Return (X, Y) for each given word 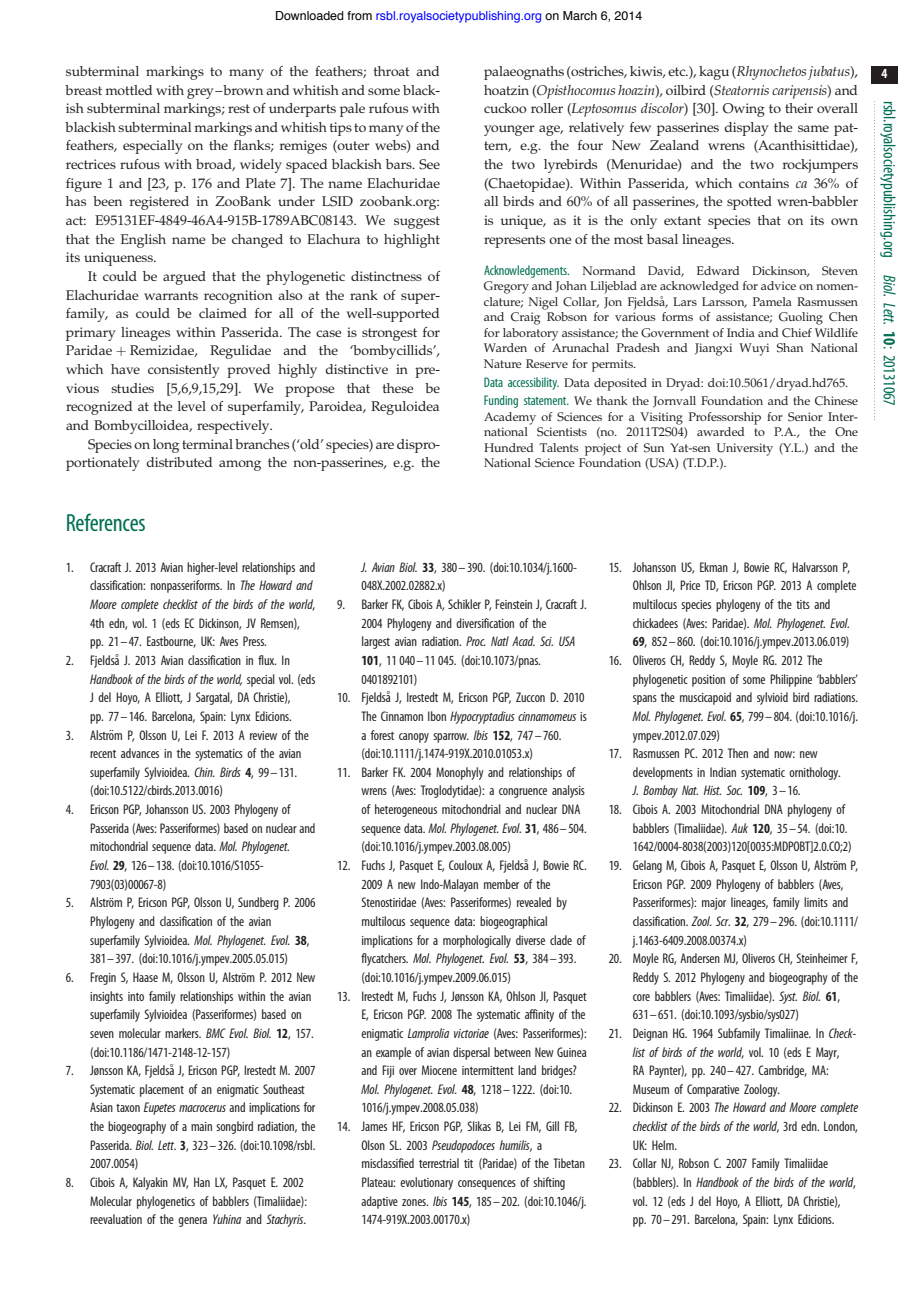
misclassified (388, 1163)
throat (391, 71)
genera (192, 1222)
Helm (664, 1145)
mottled (128, 90)
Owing (744, 110)
